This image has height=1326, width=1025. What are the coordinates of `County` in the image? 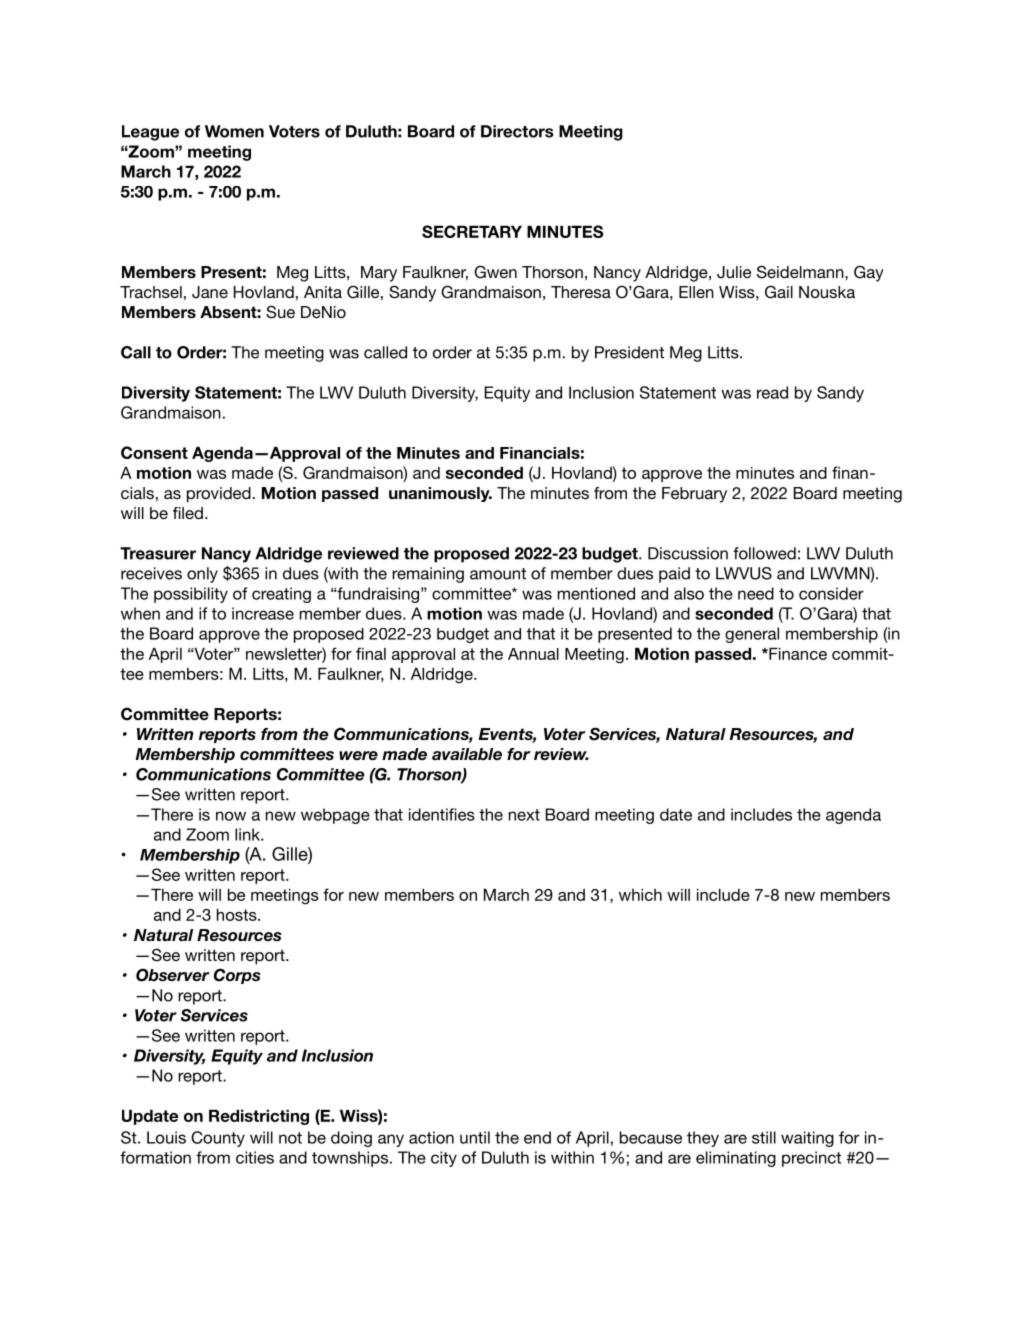 It's located at (218, 1139).
